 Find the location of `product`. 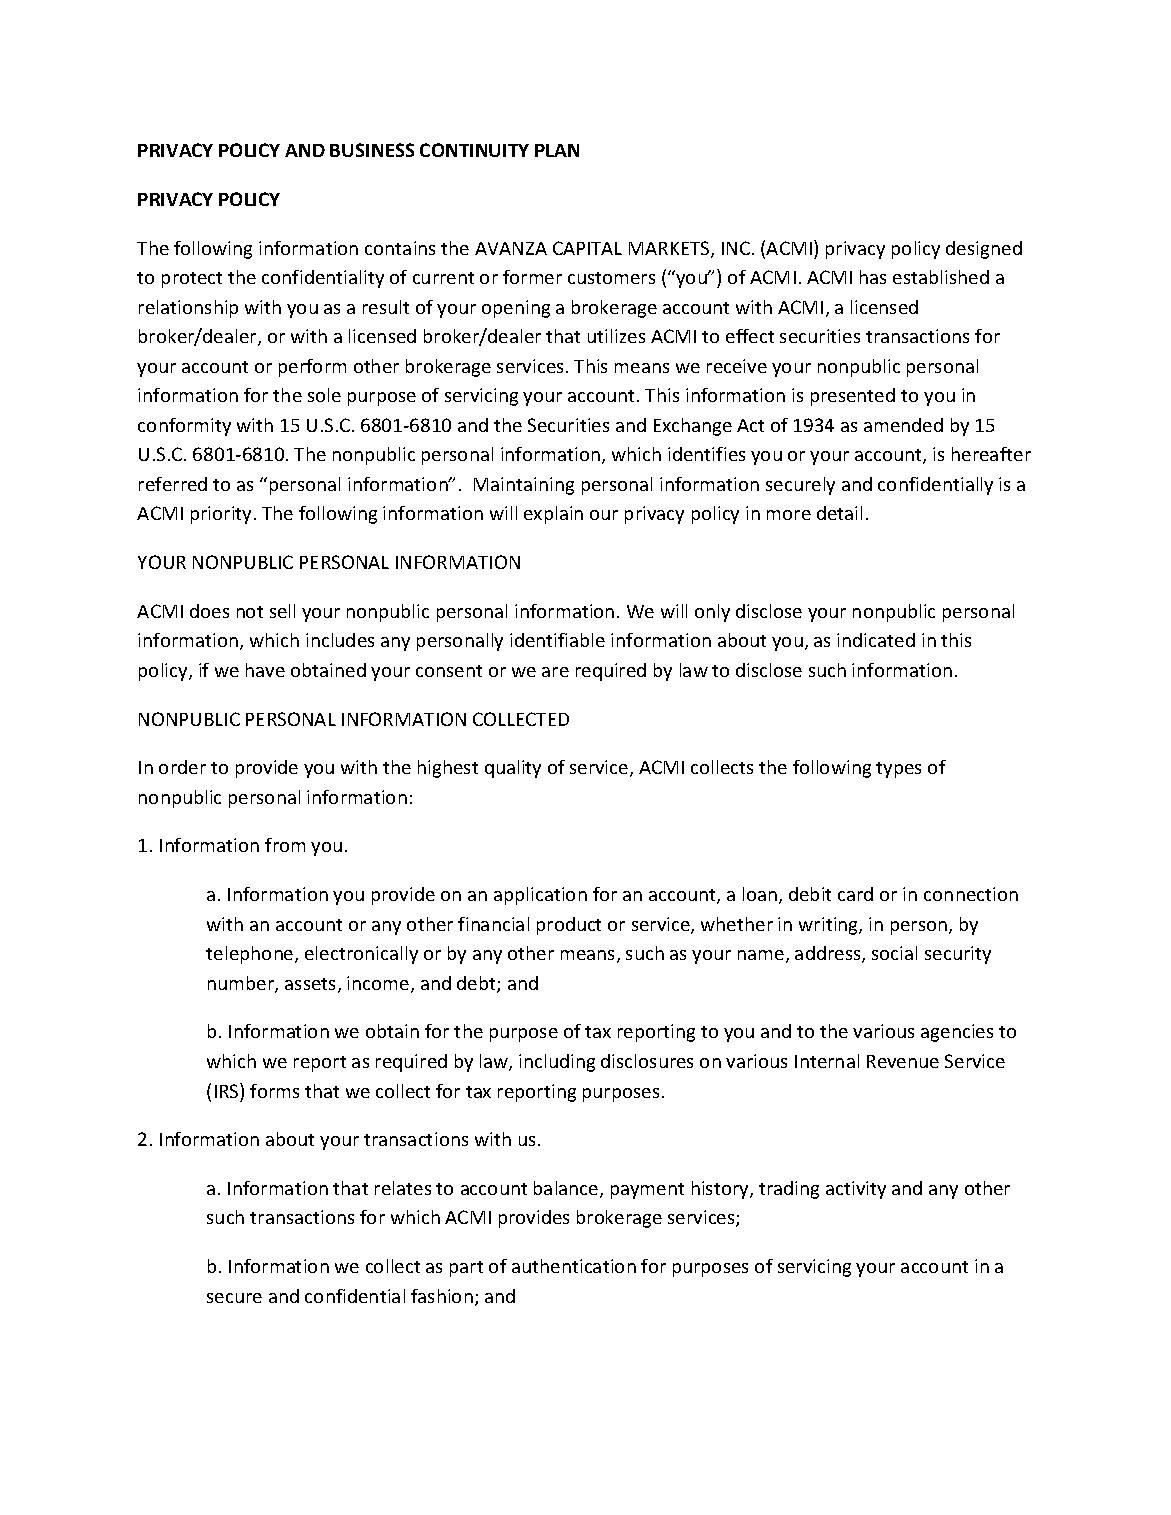

product is located at coordinates (569, 926).
